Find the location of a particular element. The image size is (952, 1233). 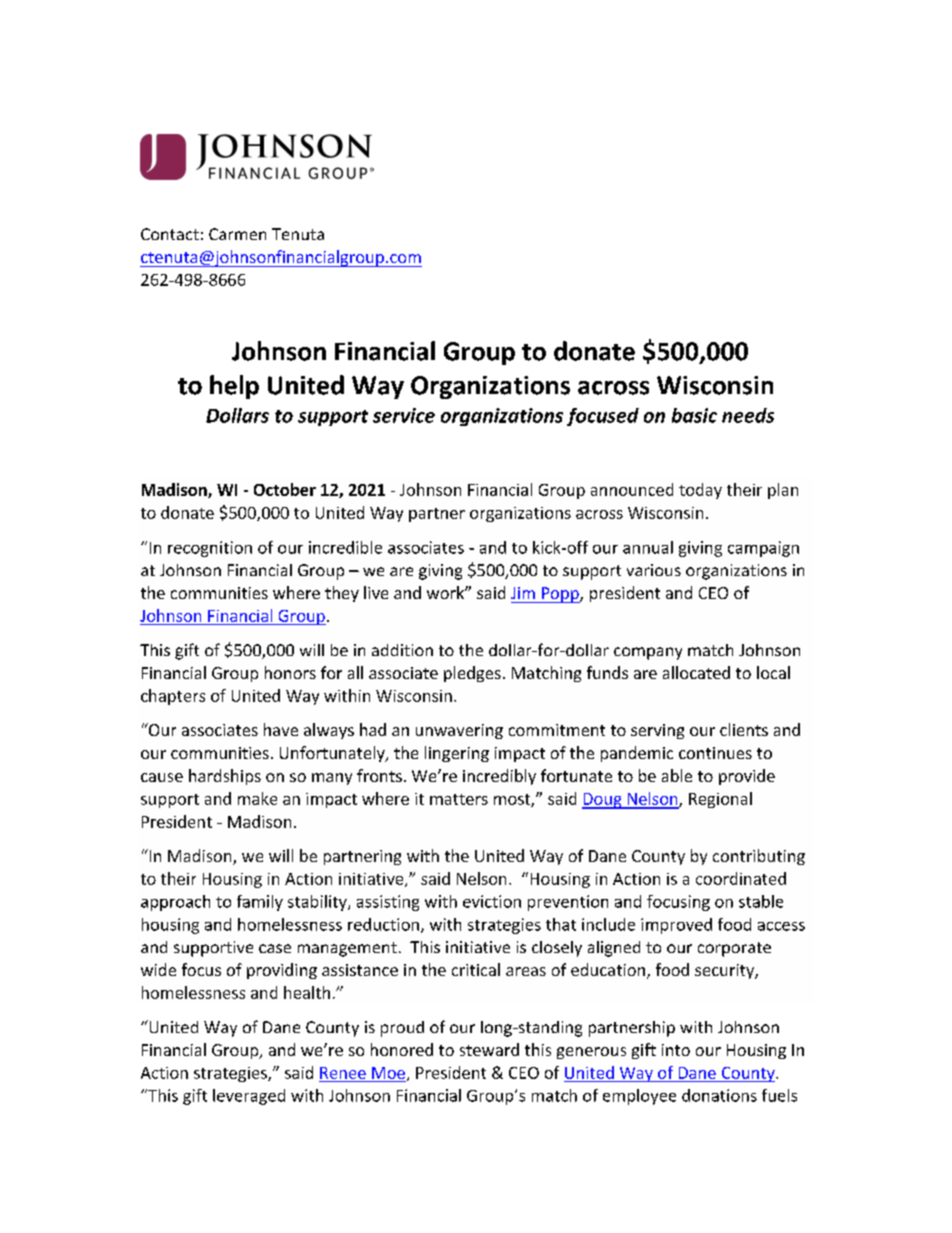

Carmen is located at coordinates (237, 234).
